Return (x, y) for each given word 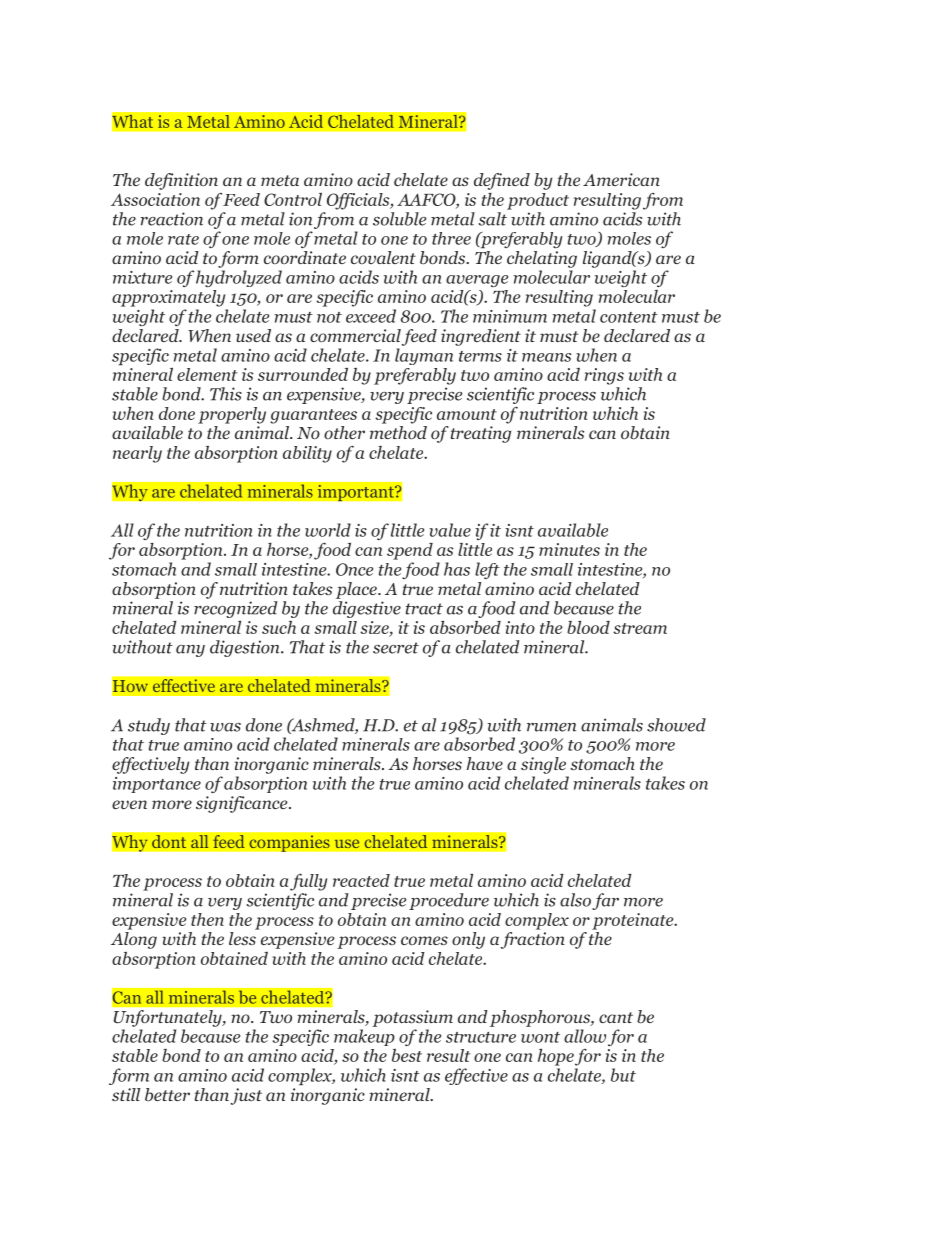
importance (157, 785)
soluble (399, 219)
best (407, 1055)
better (167, 1095)
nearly (137, 454)
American (621, 179)
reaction (171, 219)
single (543, 765)
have (485, 763)
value (450, 530)
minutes (569, 549)
